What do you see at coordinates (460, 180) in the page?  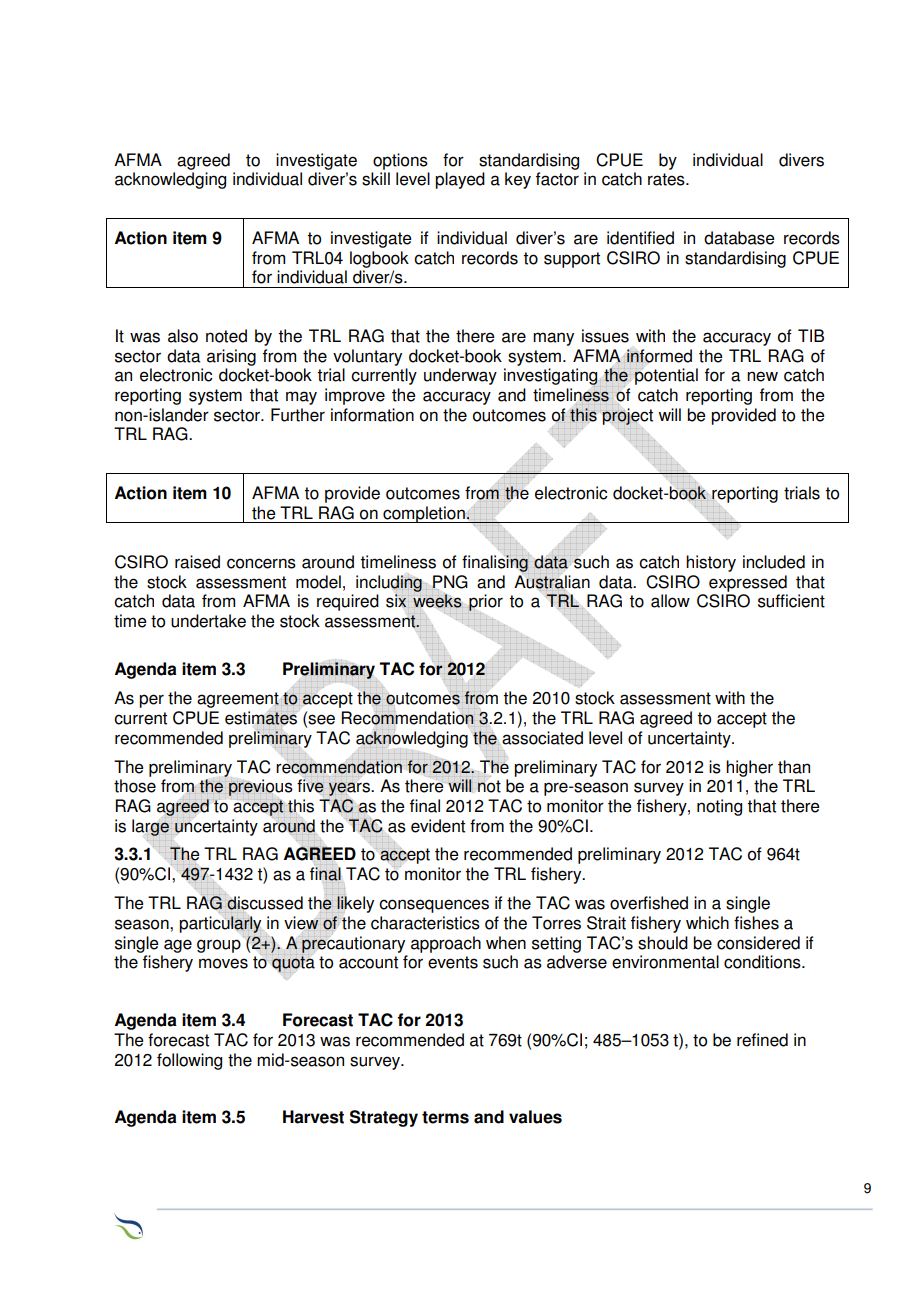 I see `played` at bounding box center [460, 180].
